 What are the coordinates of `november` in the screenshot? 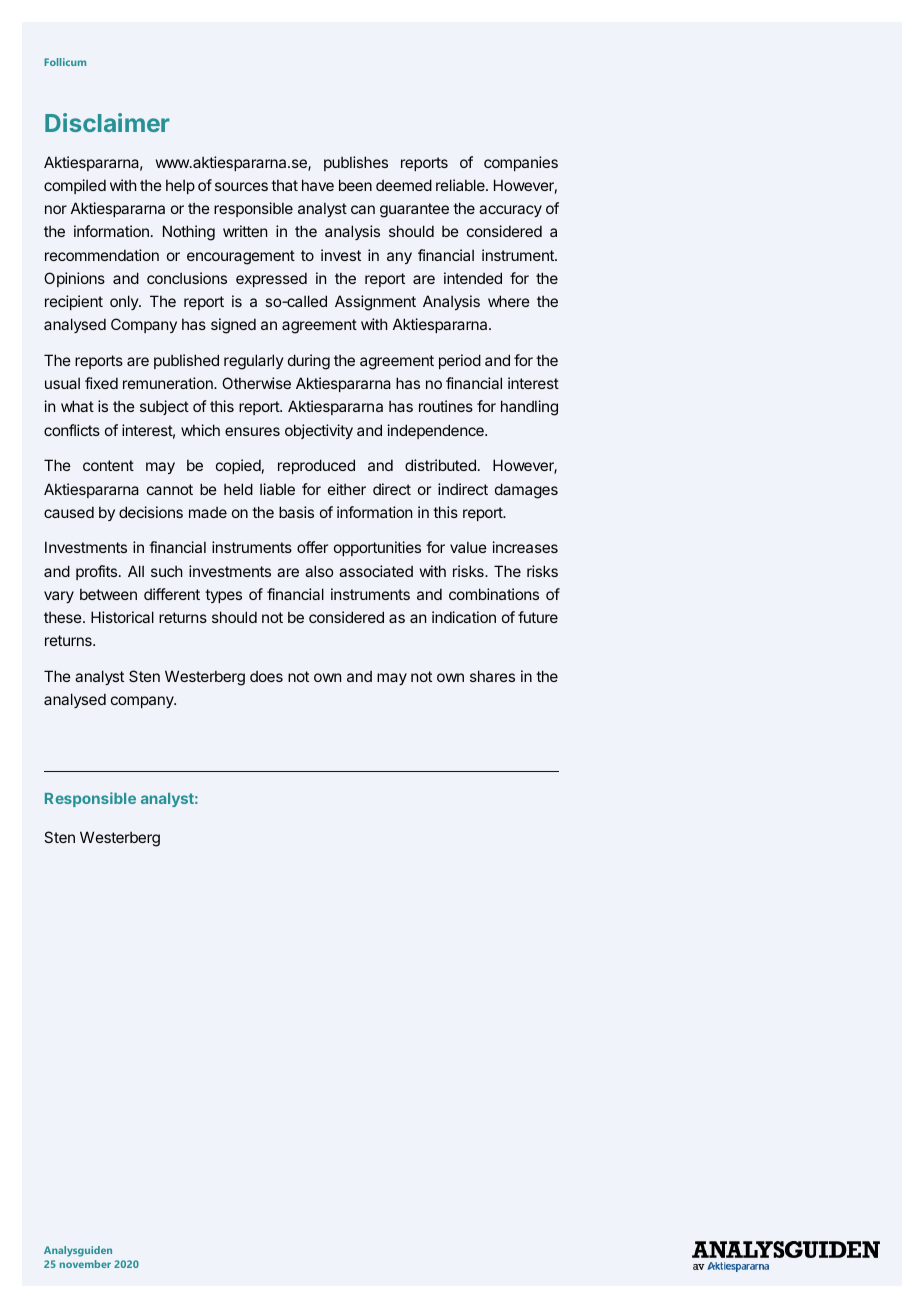 It's located at (85, 1264).
